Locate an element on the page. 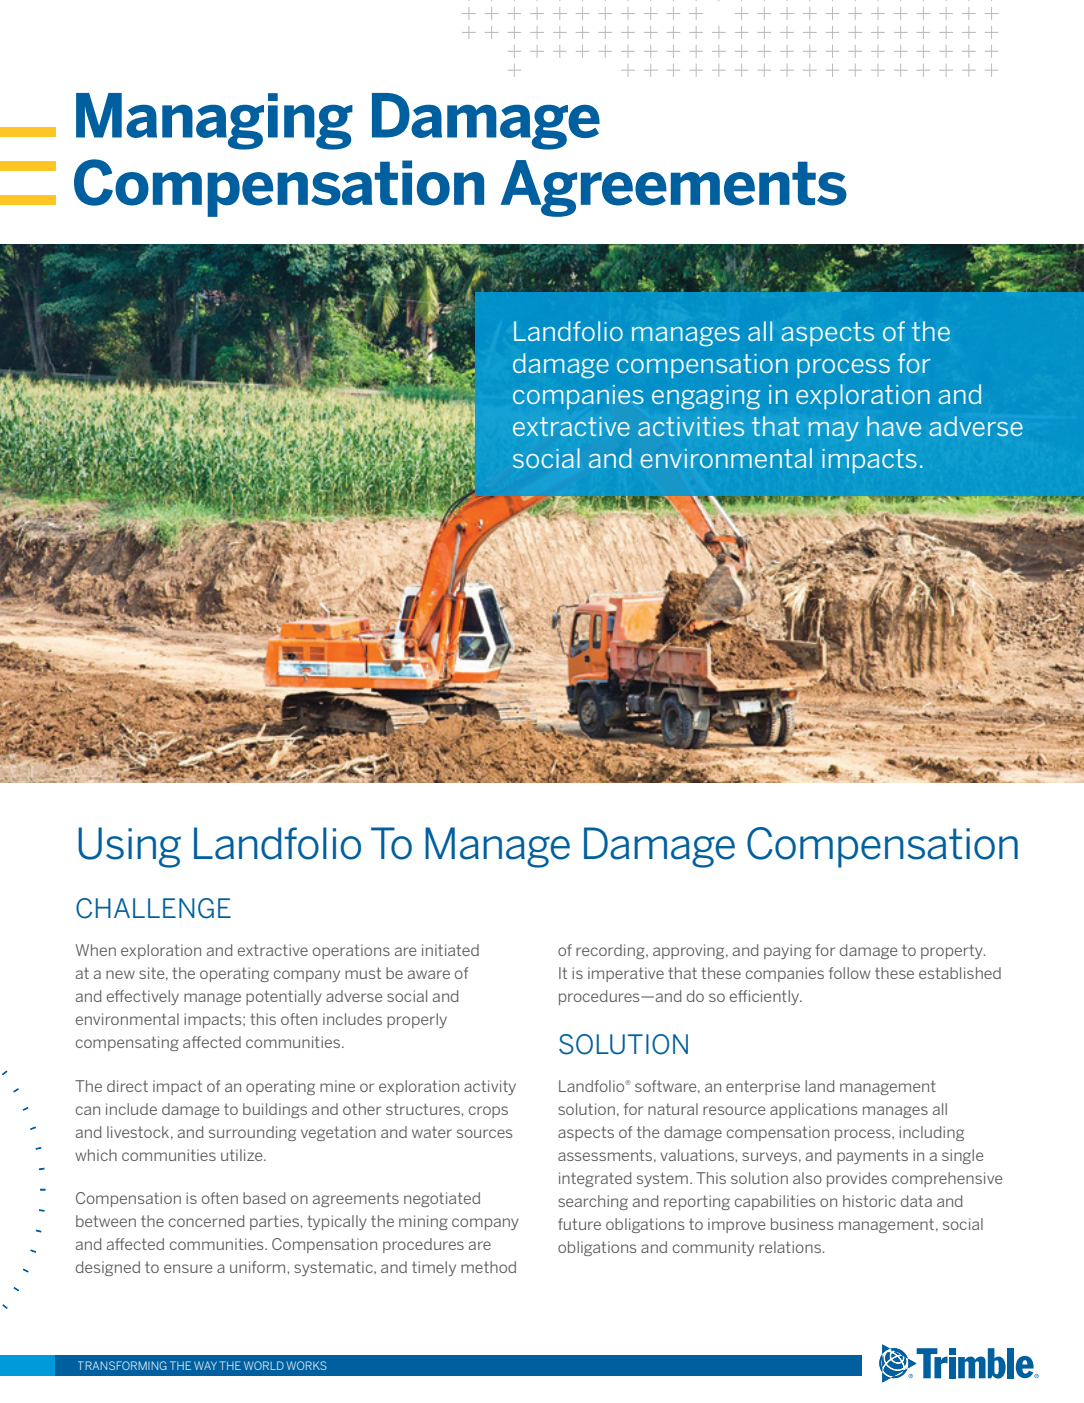  WAY is located at coordinates (205, 1365).
